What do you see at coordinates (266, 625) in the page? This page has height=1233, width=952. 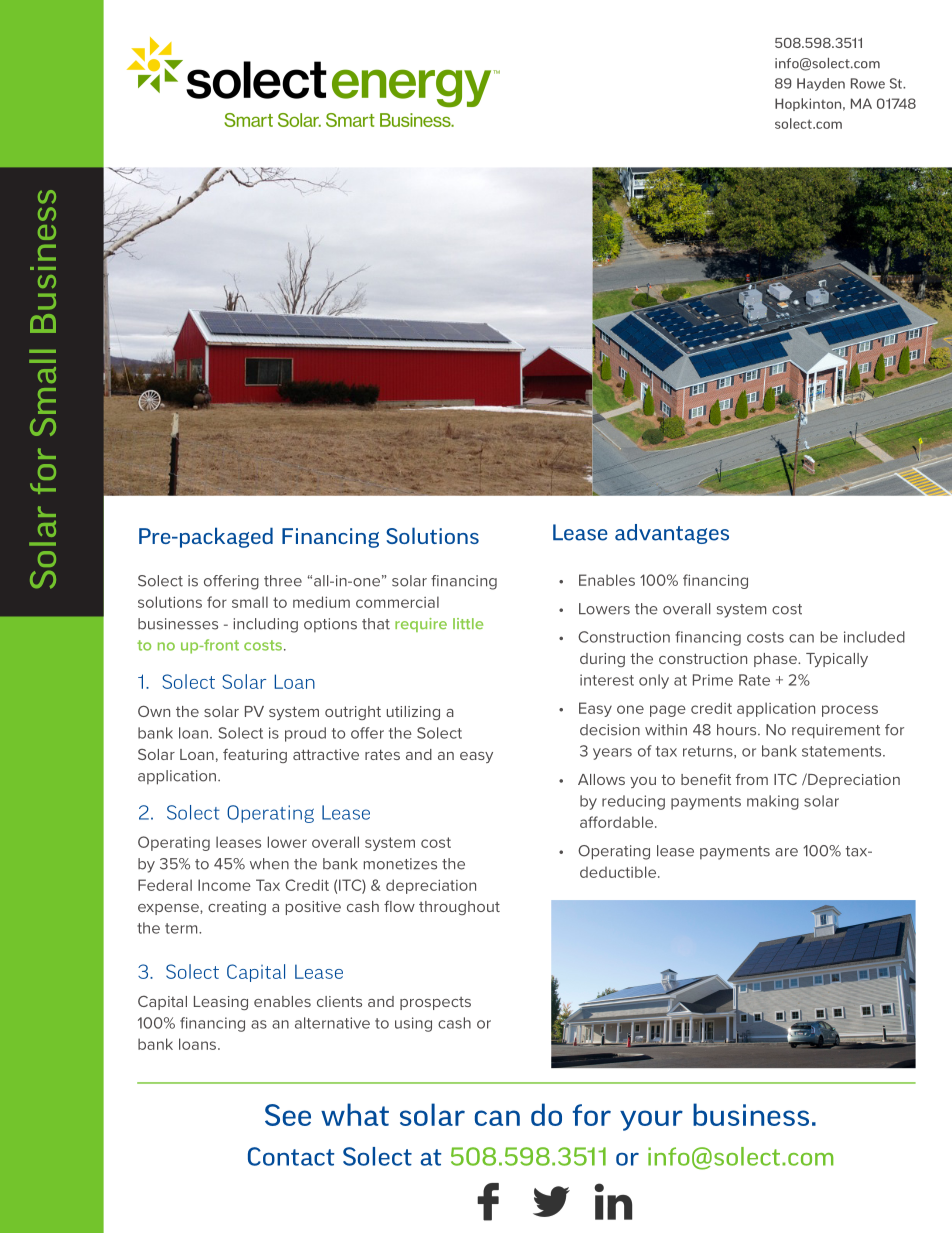 I see `including` at bounding box center [266, 625].
